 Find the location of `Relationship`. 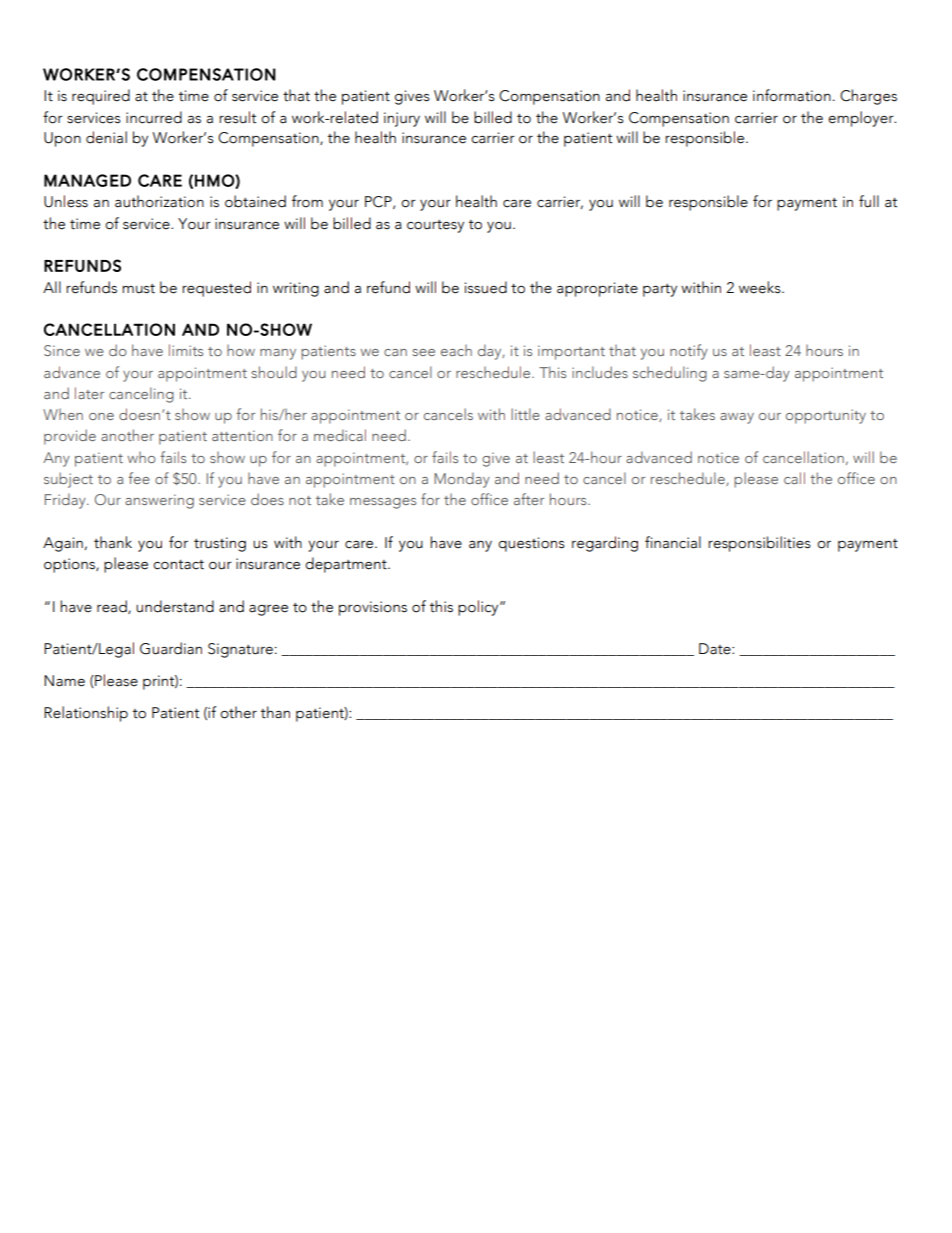

Relationship is located at coordinates (86, 714).
